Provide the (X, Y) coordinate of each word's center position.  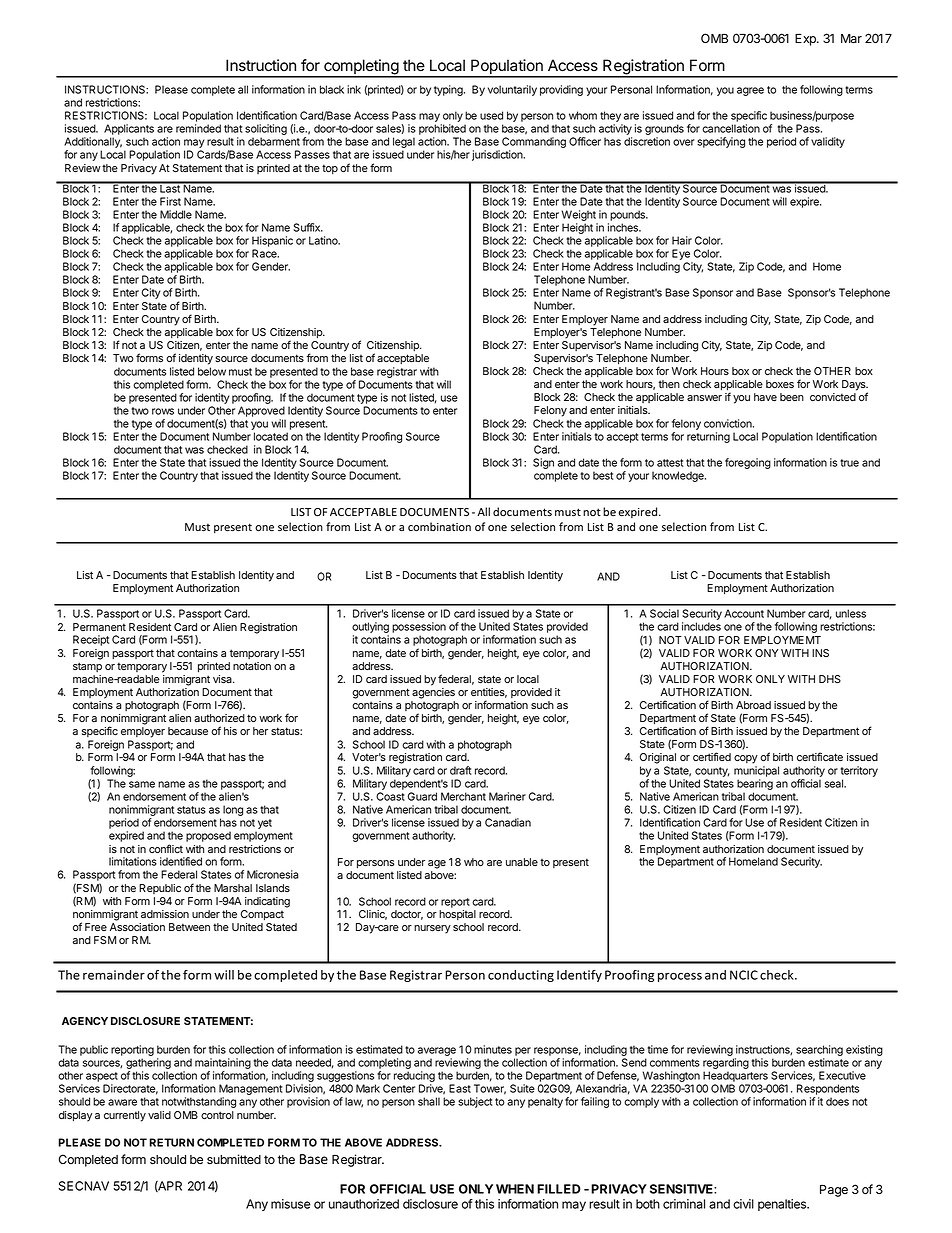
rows (163, 411)
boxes (780, 384)
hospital (457, 915)
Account (744, 613)
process (680, 977)
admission (165, 914)
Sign (543, 463)
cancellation (731, 128)
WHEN (515, 1189)
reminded (198, 128)
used (491, 115)
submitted (234, 1159)
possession (419, 629)
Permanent (99, 627)
